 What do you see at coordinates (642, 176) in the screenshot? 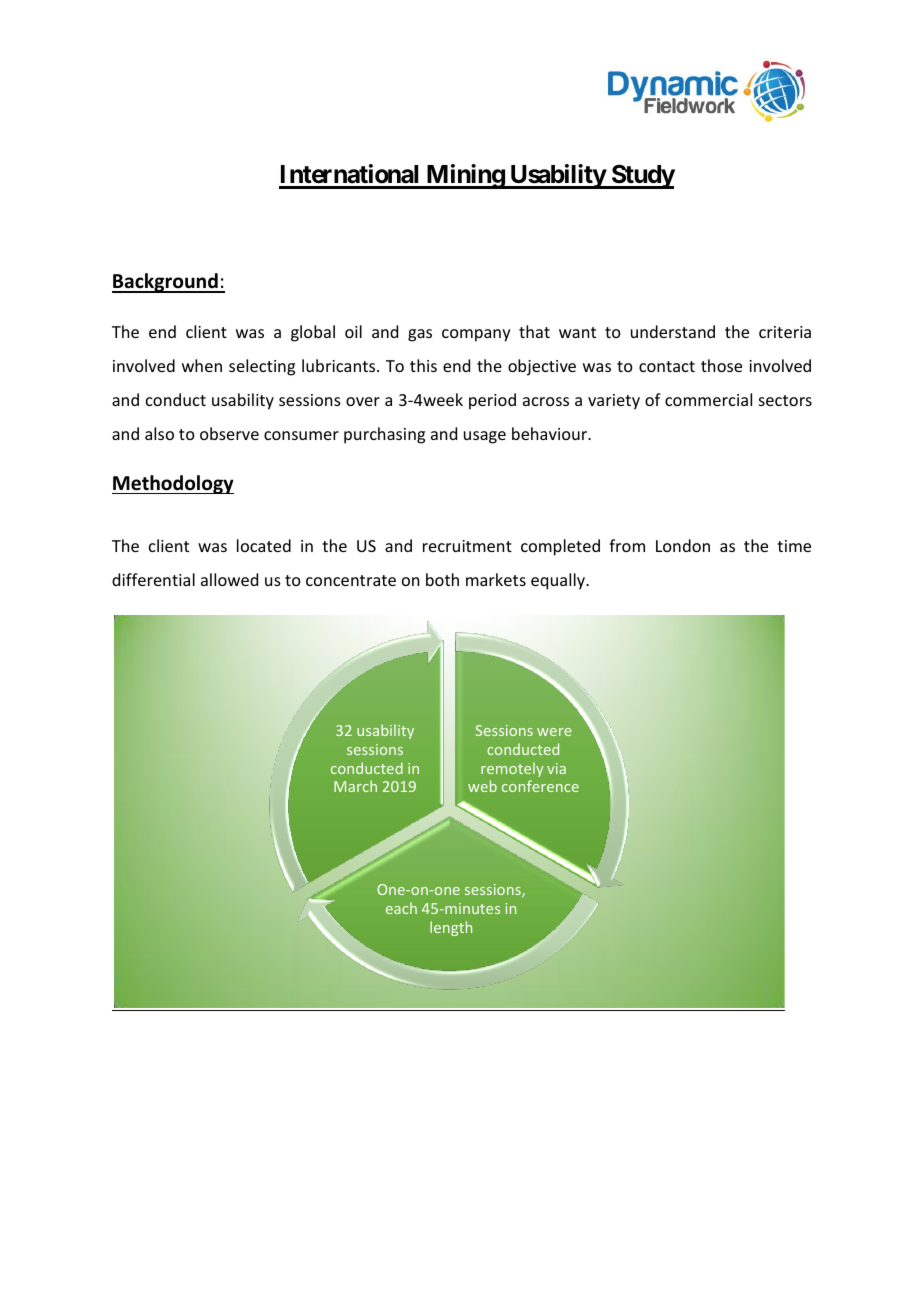
I see `Study` at bounding box center [642, 176].
